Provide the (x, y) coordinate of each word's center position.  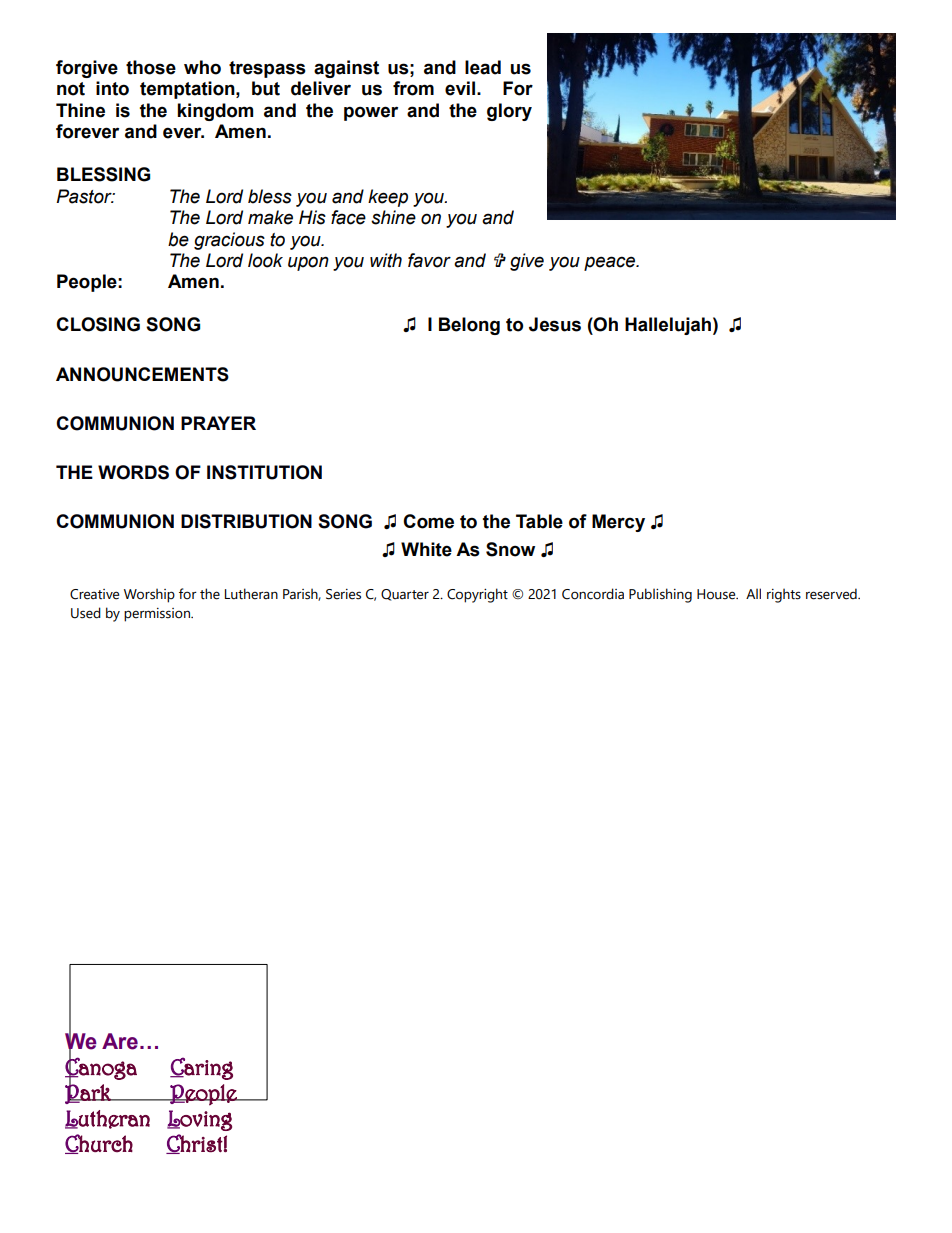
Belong (469, 326)
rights (784, 595)
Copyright (477, 595)
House (717, 594)
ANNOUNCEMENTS (142, 374)
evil (460, 88)
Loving (199, 1120)
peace (611, 263)
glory (509, 112)
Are (120, 1041)
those (151, 67)
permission (158, 615)
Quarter (405, 595)
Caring (201, 1068)
